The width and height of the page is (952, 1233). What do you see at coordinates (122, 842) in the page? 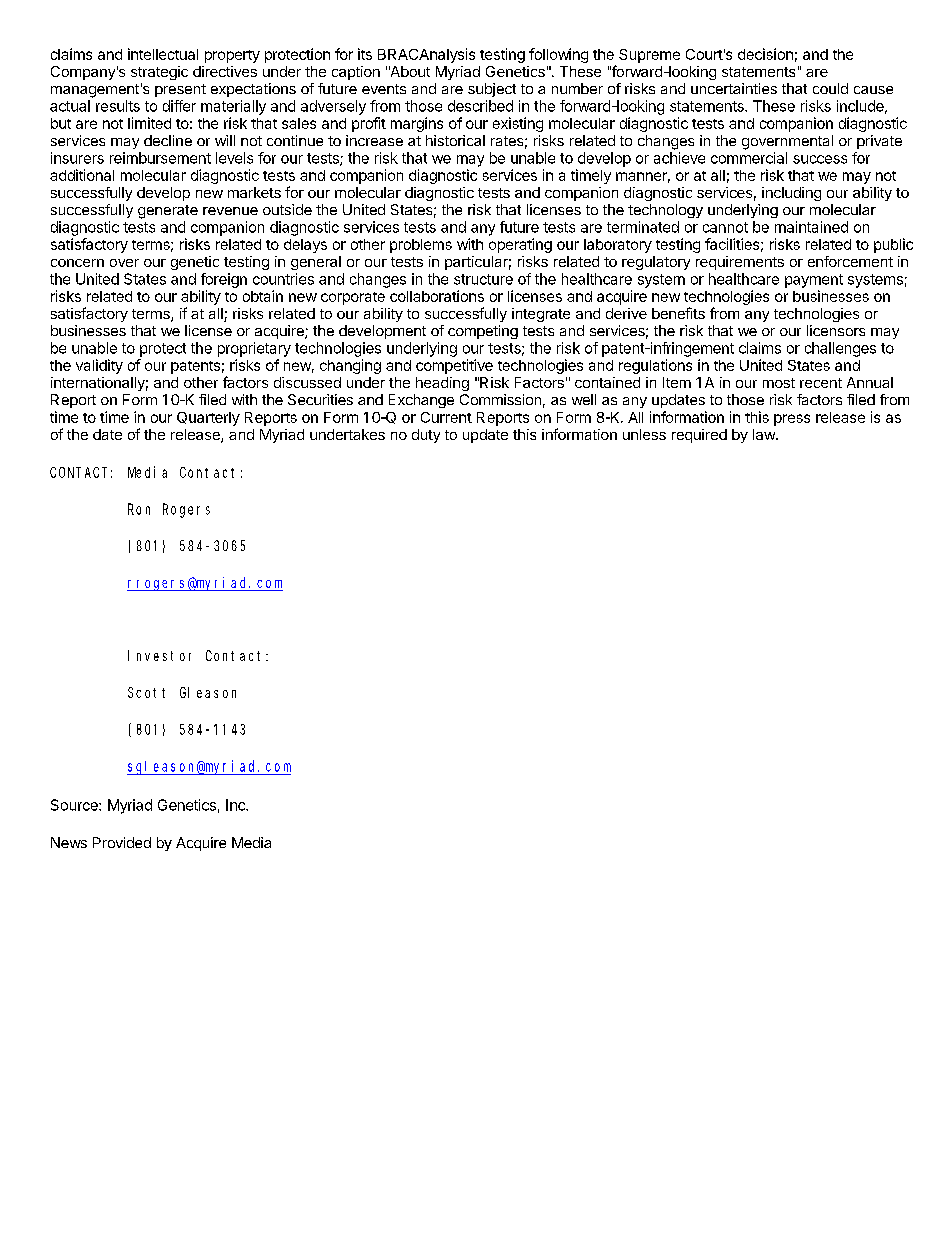
I see `Provided` at bounding box center [122, 842].
